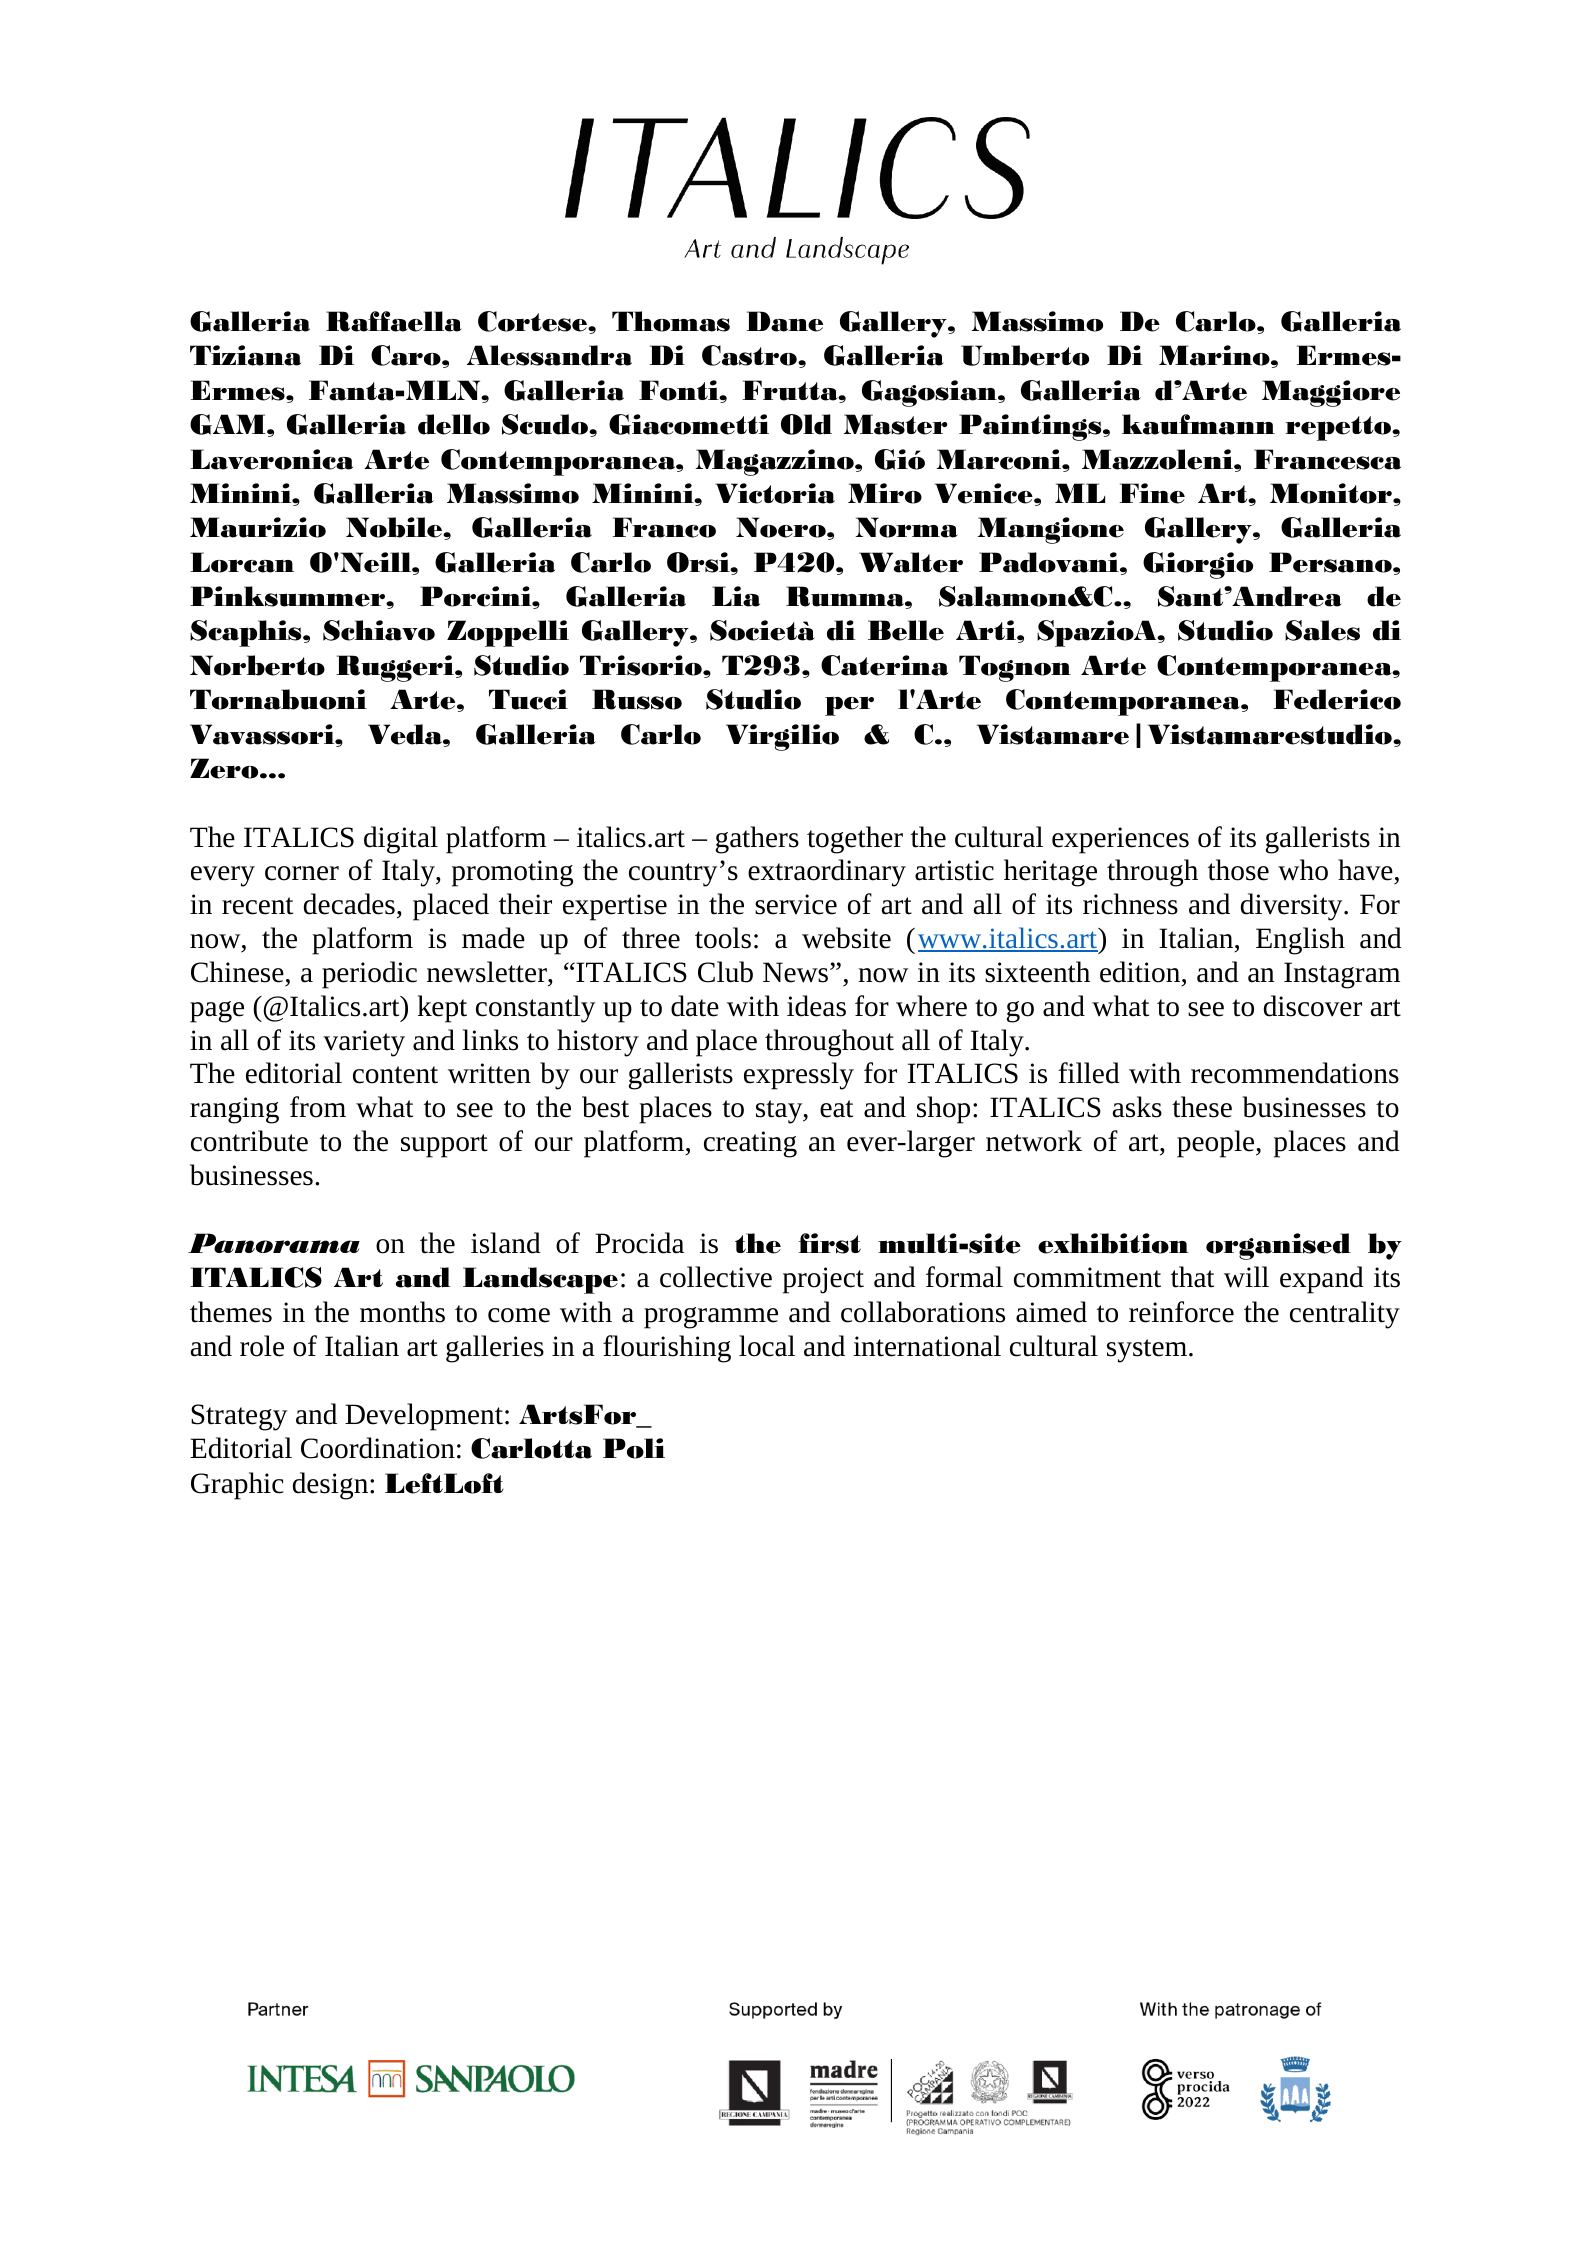  Describe the element at coordinates (1322, 630) in the screenshot. I see `Sales` at that location.
